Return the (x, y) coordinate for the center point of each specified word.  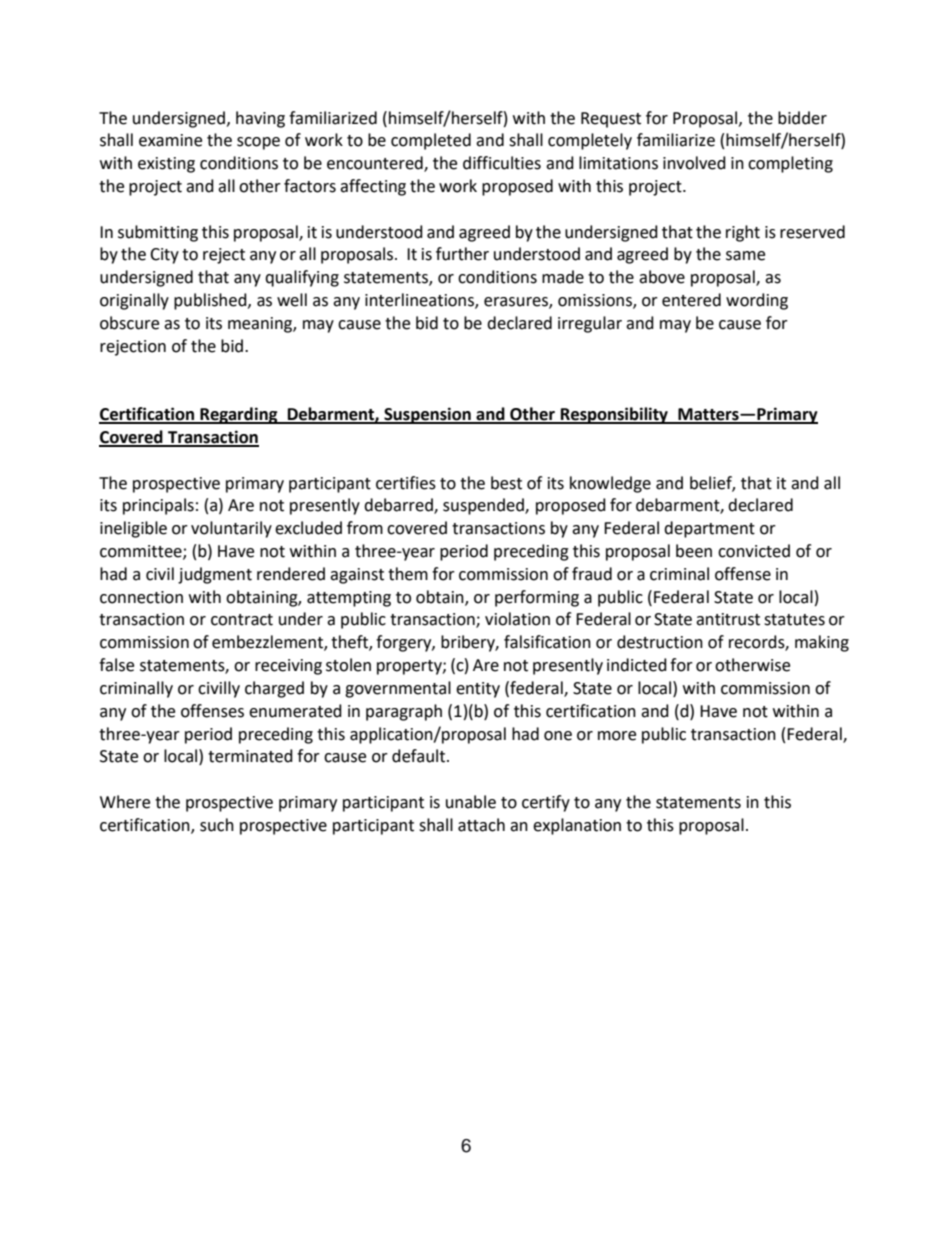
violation (517, 619)
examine (170, 140)
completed (431, 141)
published (211, 301)
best (506, 483)
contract (242, 620)
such (217, 825)
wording (757, 301)
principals (158, 506)
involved (694, 163)
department (709, 529)
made (563, 277)
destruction (660, 642)
